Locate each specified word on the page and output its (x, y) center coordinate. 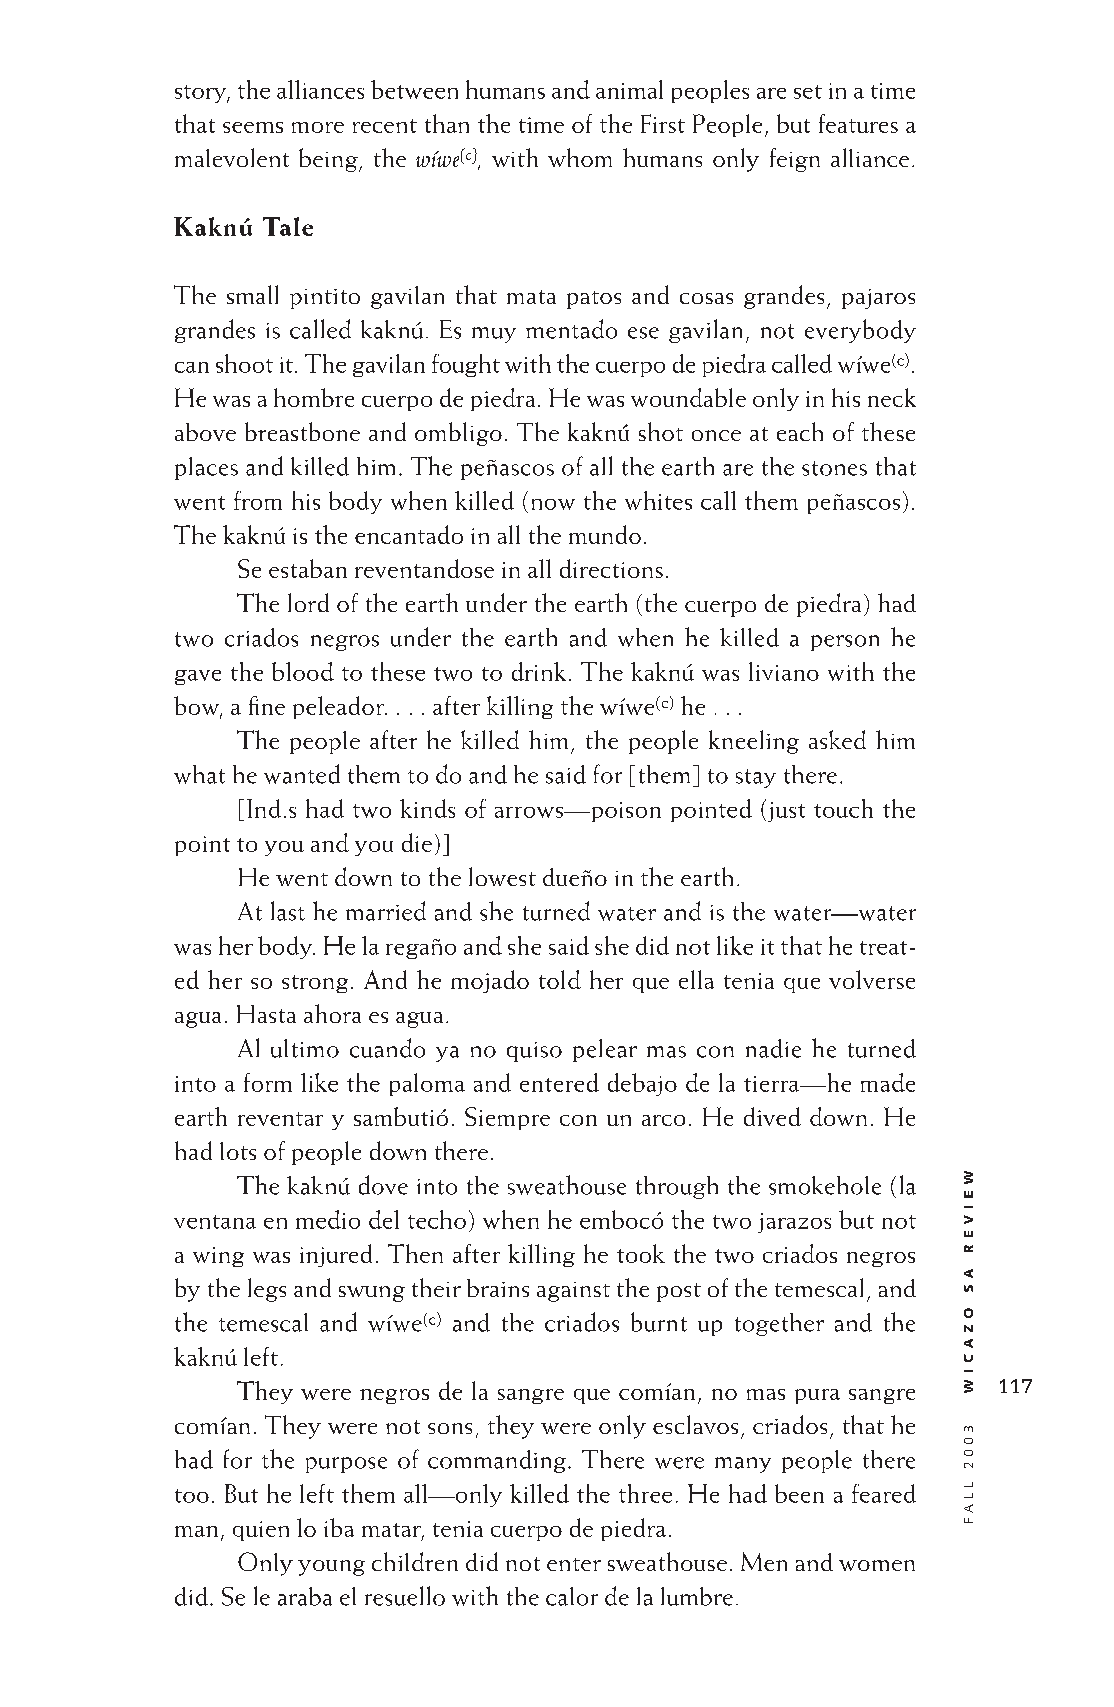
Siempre (507, 1118)
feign (795, 160)
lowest (502, 876)
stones (834, 468)
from (258, 500)
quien (261, 1531)
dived (772, 1116)
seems (253, 127)
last (288, 911)
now (553, 504)
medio (328, 1219)
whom (580, 157)
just (785, 811)
